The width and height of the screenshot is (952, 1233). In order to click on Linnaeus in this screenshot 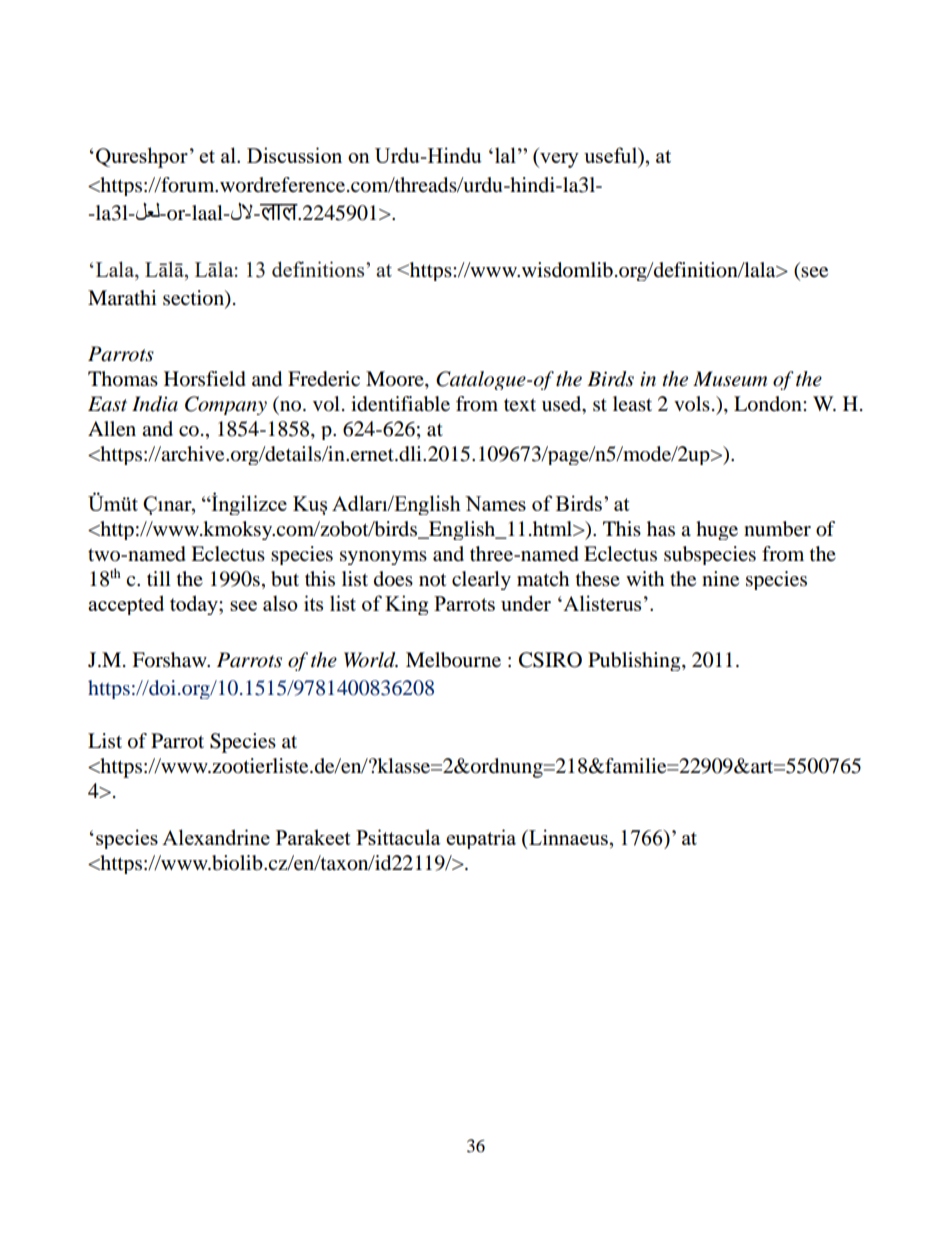, I will do `click(567, 837)`.
